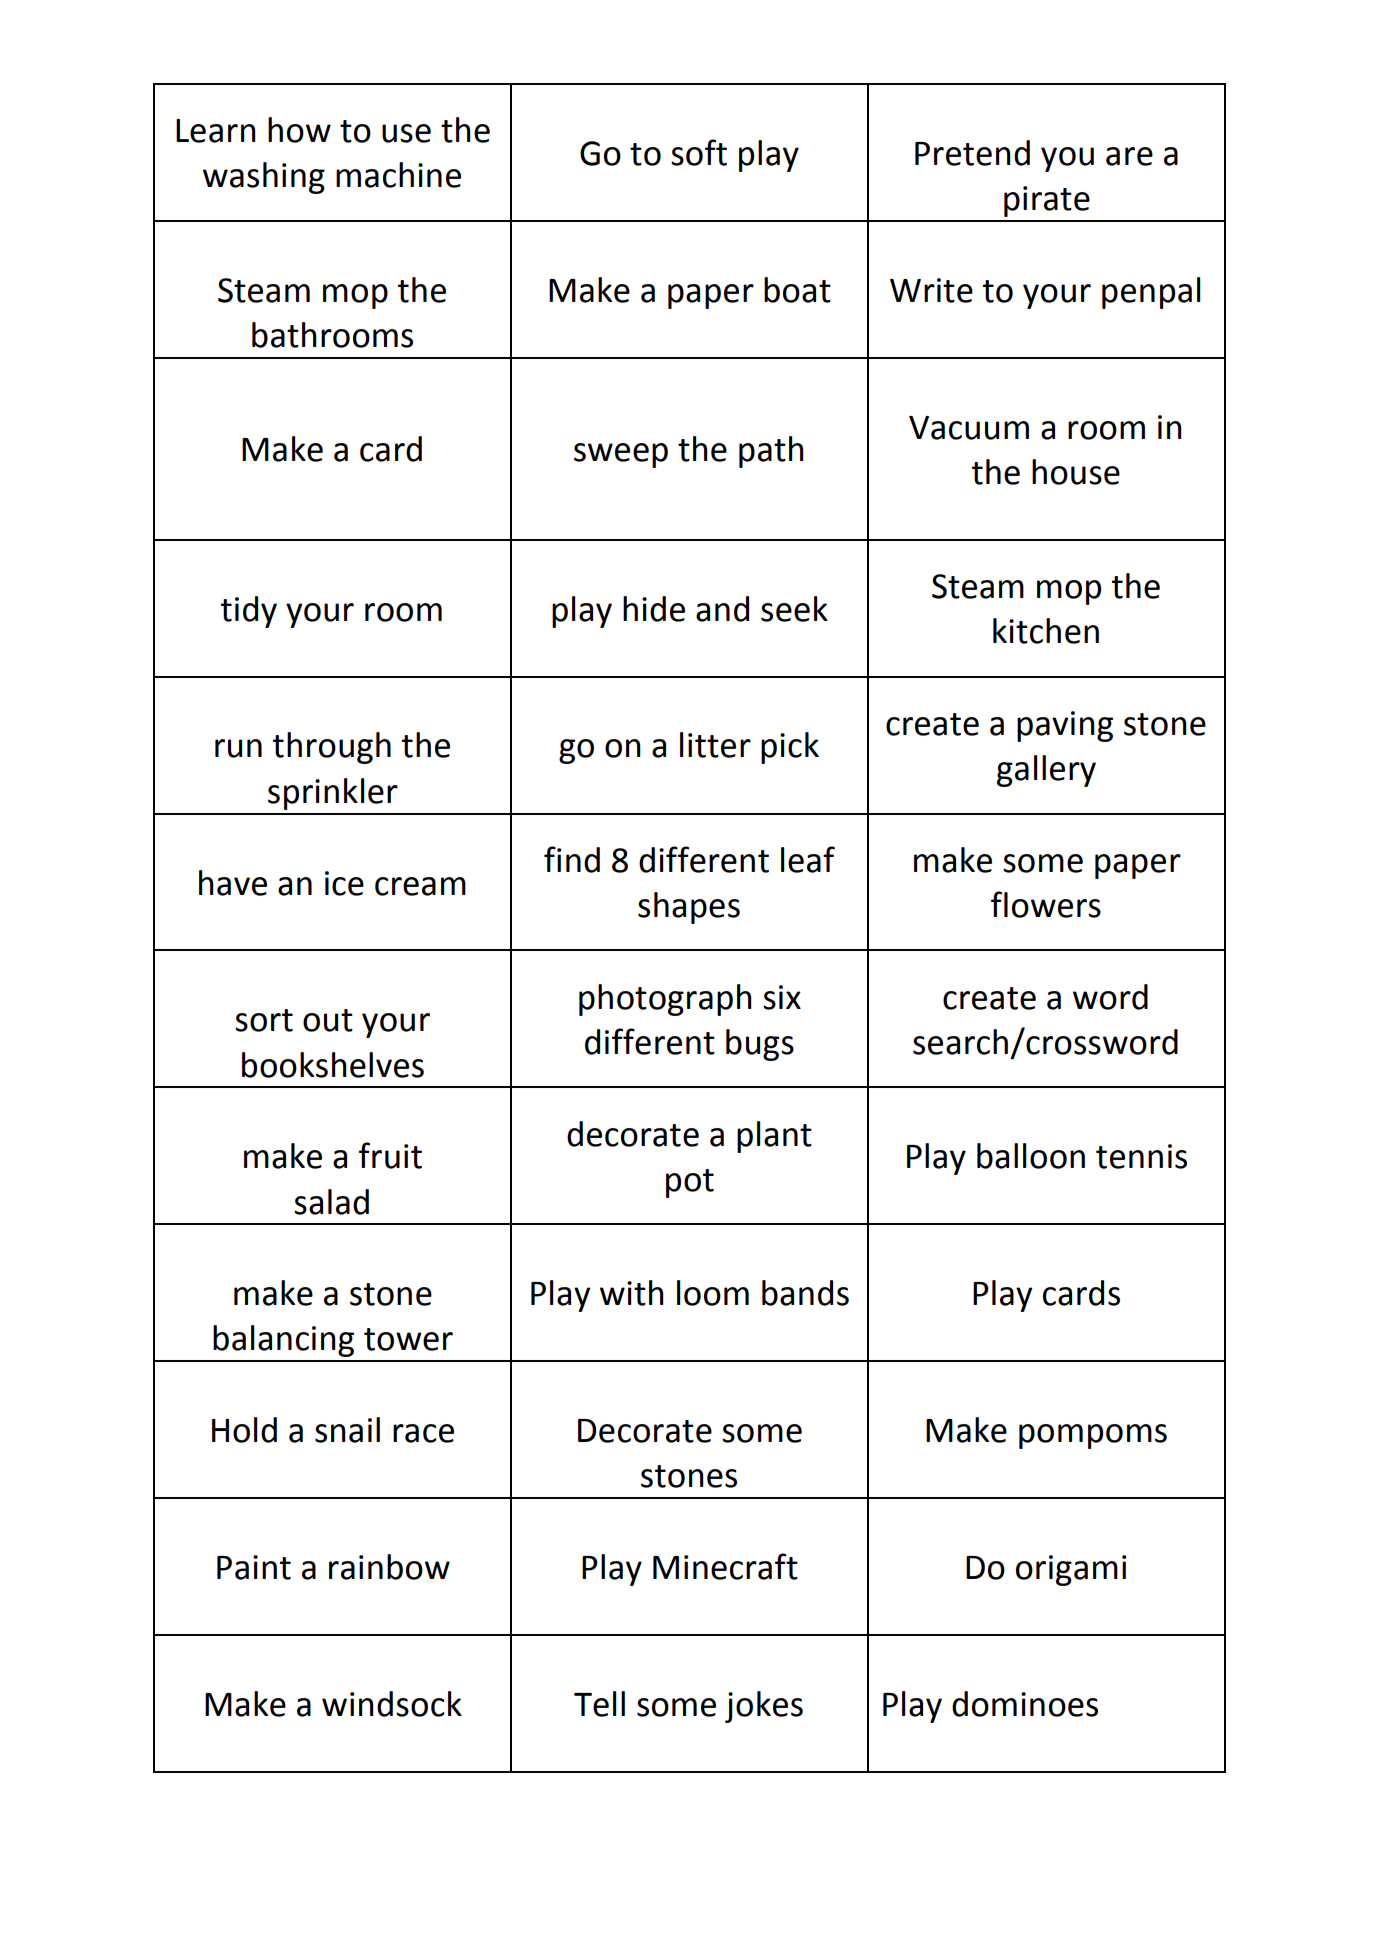 The height and width of the screenshot is (1950, 1379). Describe the element at coordinates (699, 152) in the screenshot. I see `soft` at that location.
